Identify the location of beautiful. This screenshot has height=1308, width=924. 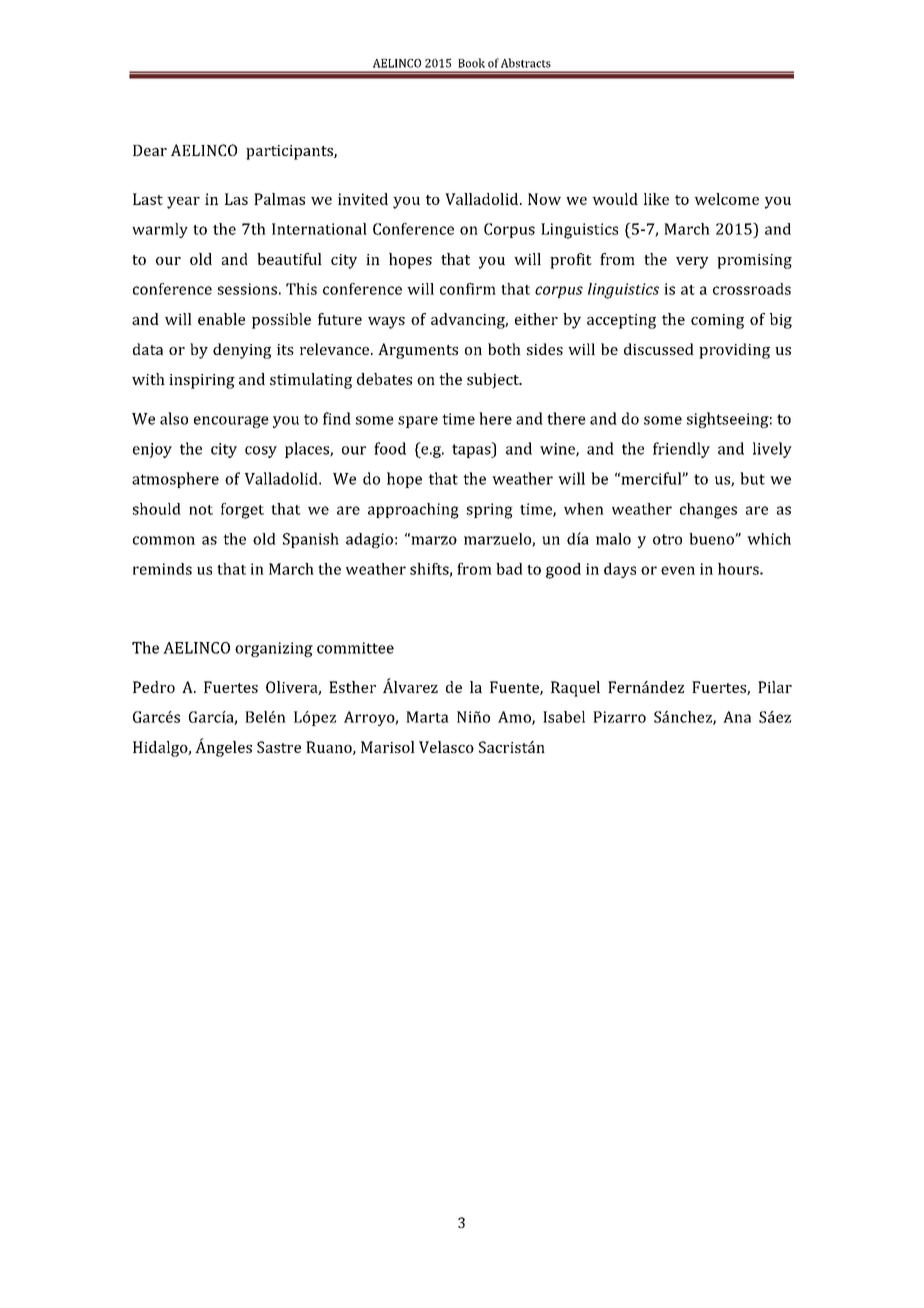
(289, 259).
